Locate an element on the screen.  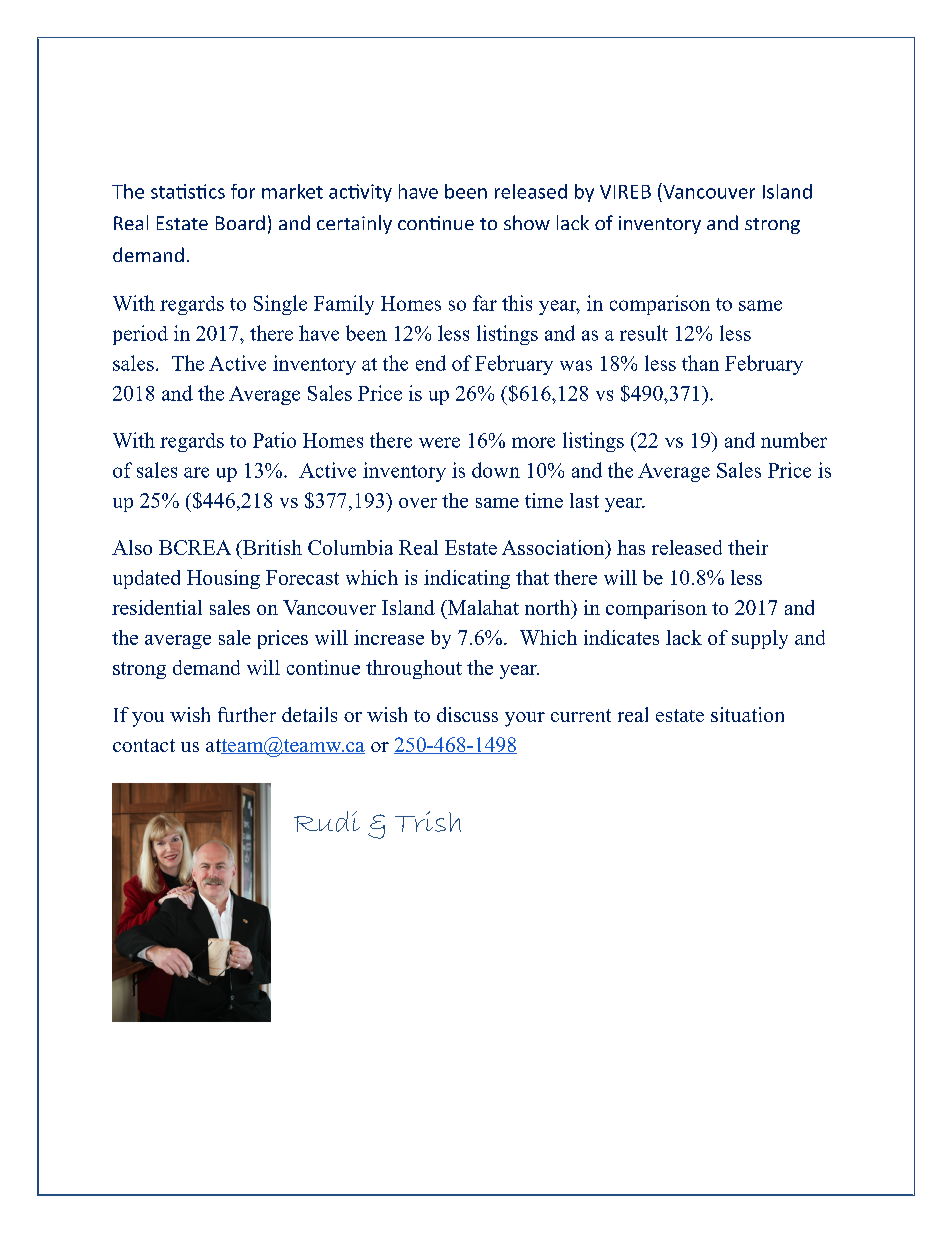
show is located at coordinates (527, 222).
